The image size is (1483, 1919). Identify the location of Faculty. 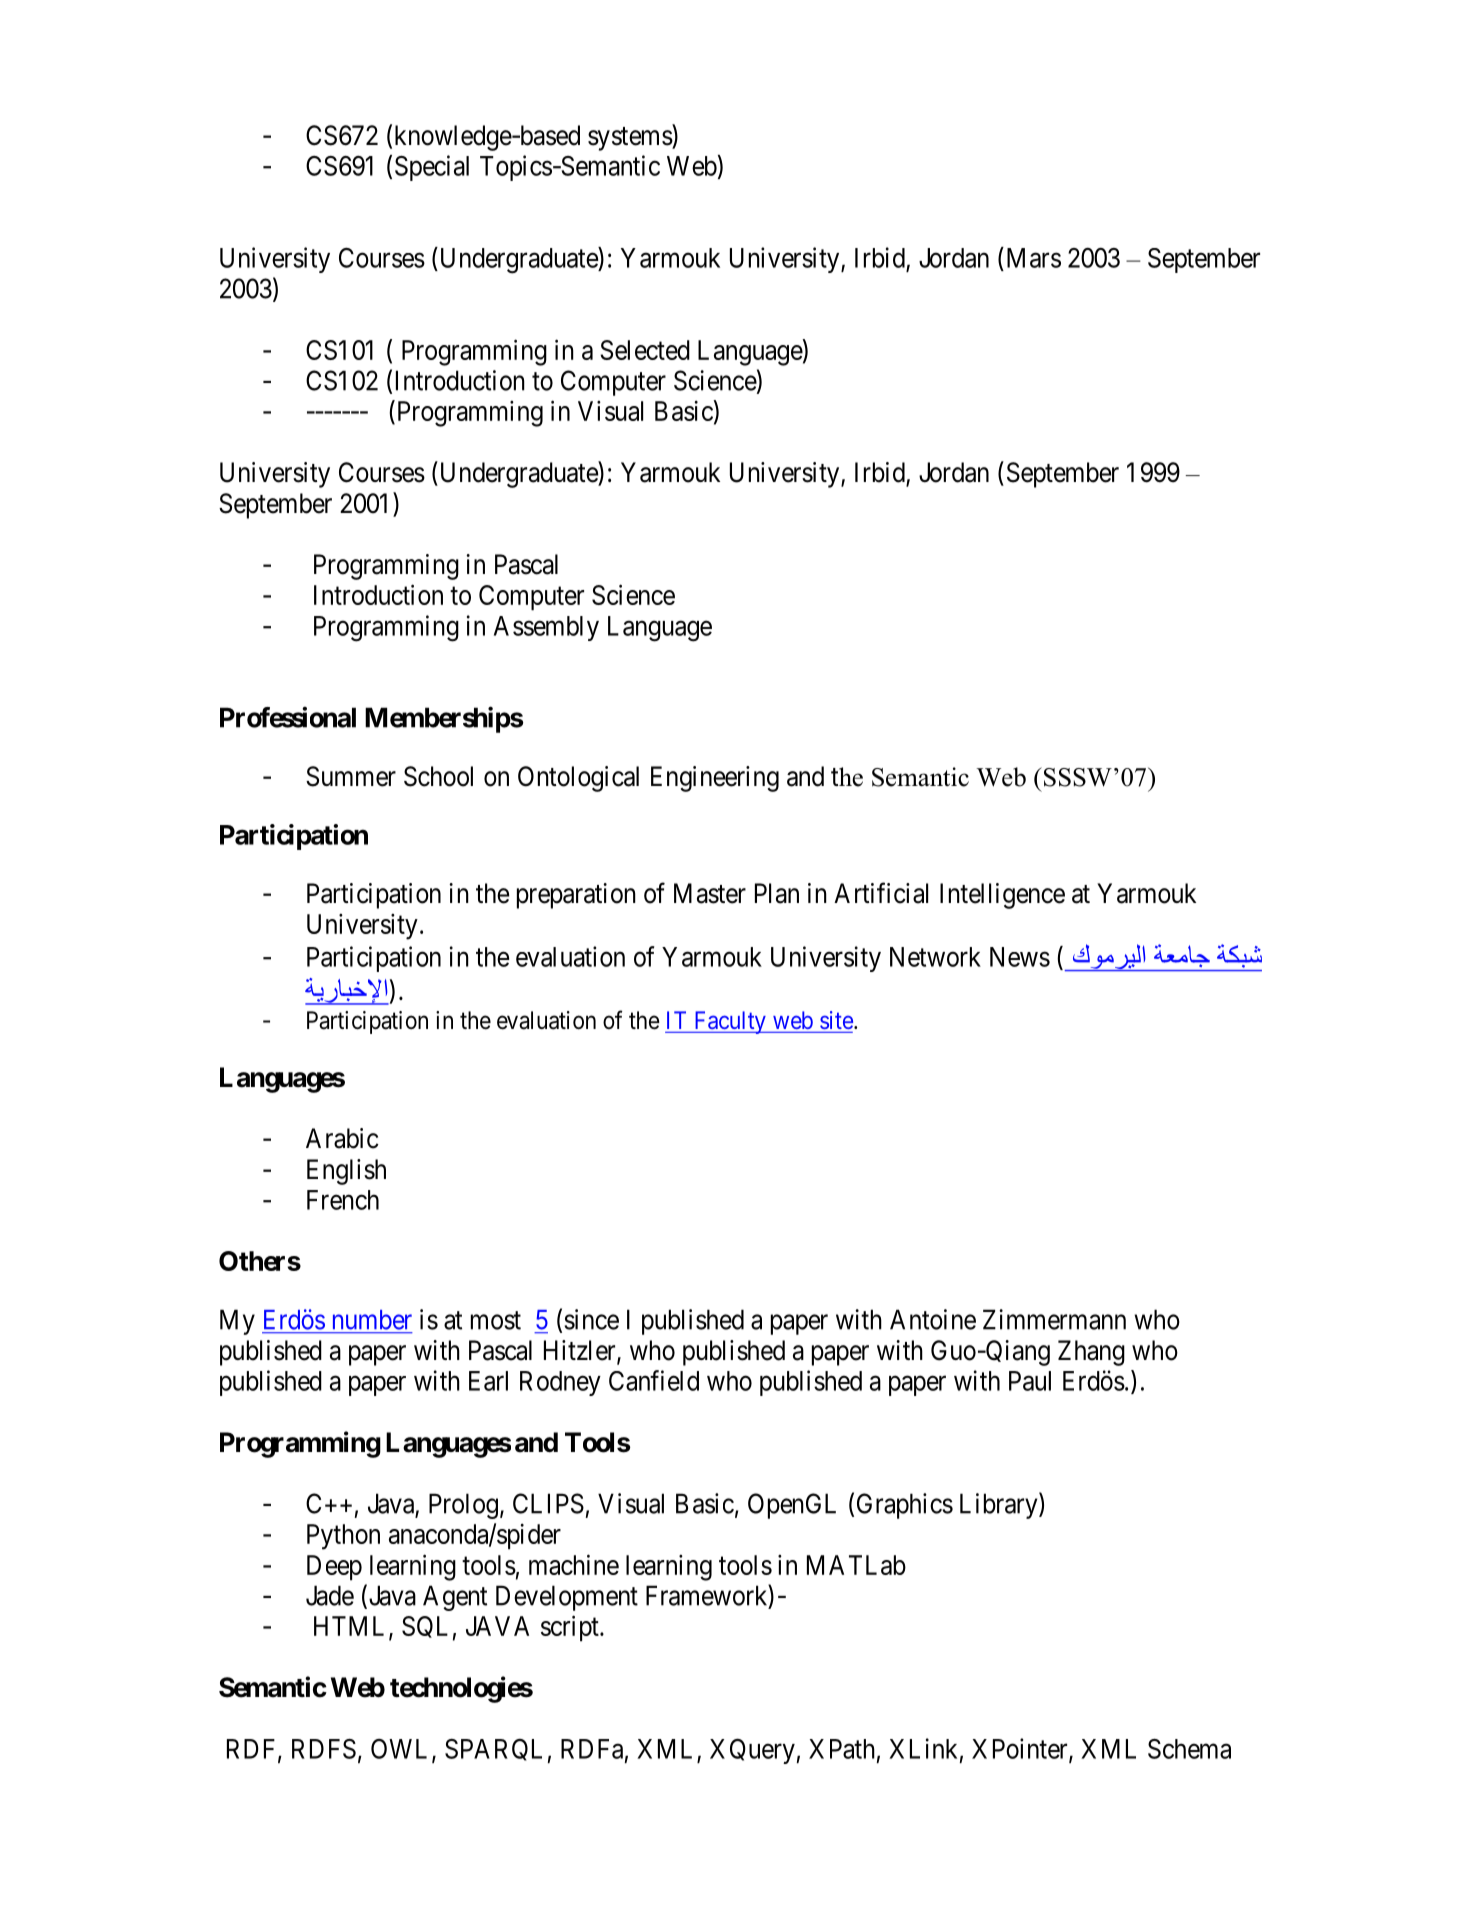
(730, 1022).
